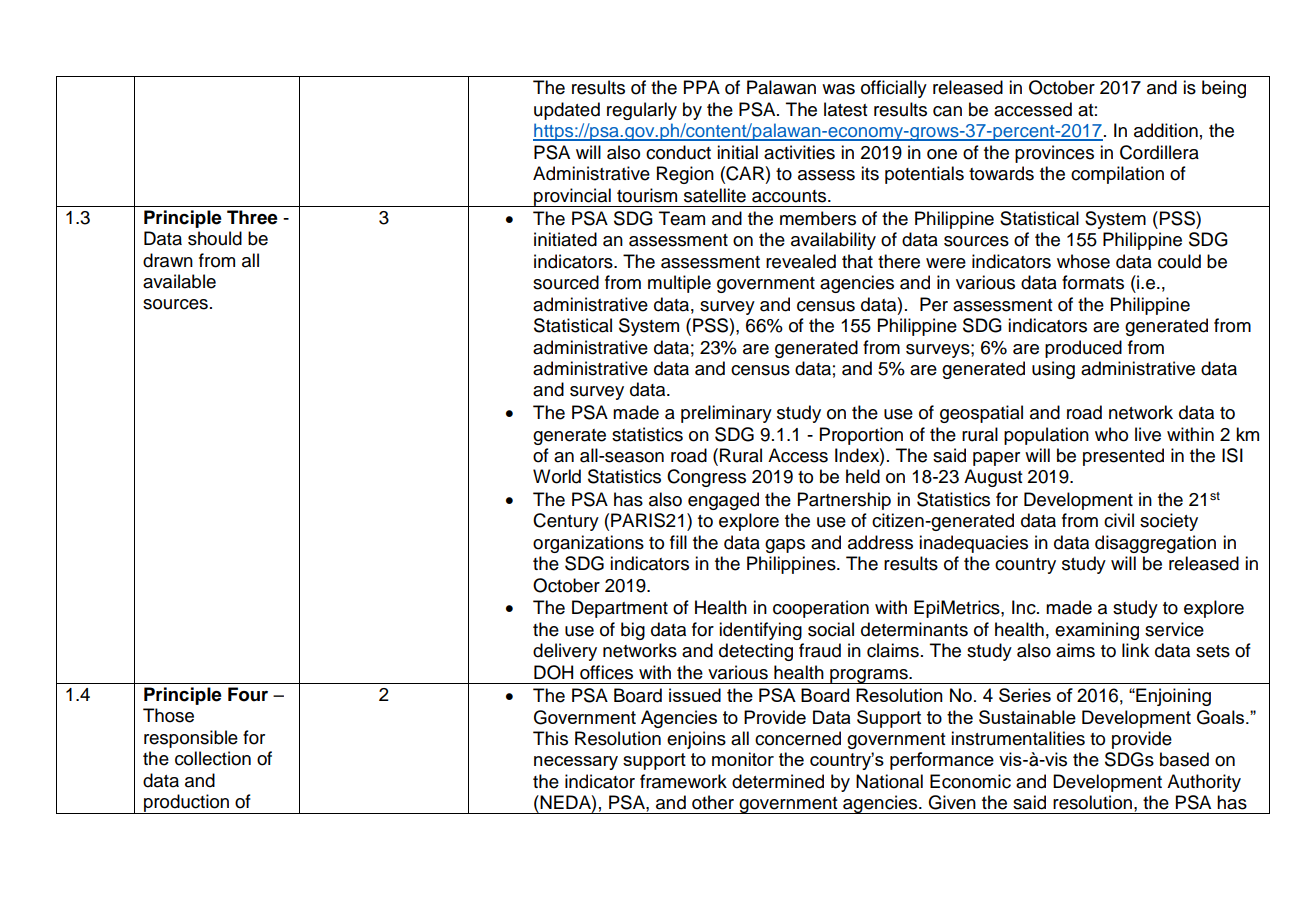 This screenshot has height=924, width=1308. What do you see at coordinates (557, 476) in the screenshot?
I see `World` at bounding box center [557, 476].
